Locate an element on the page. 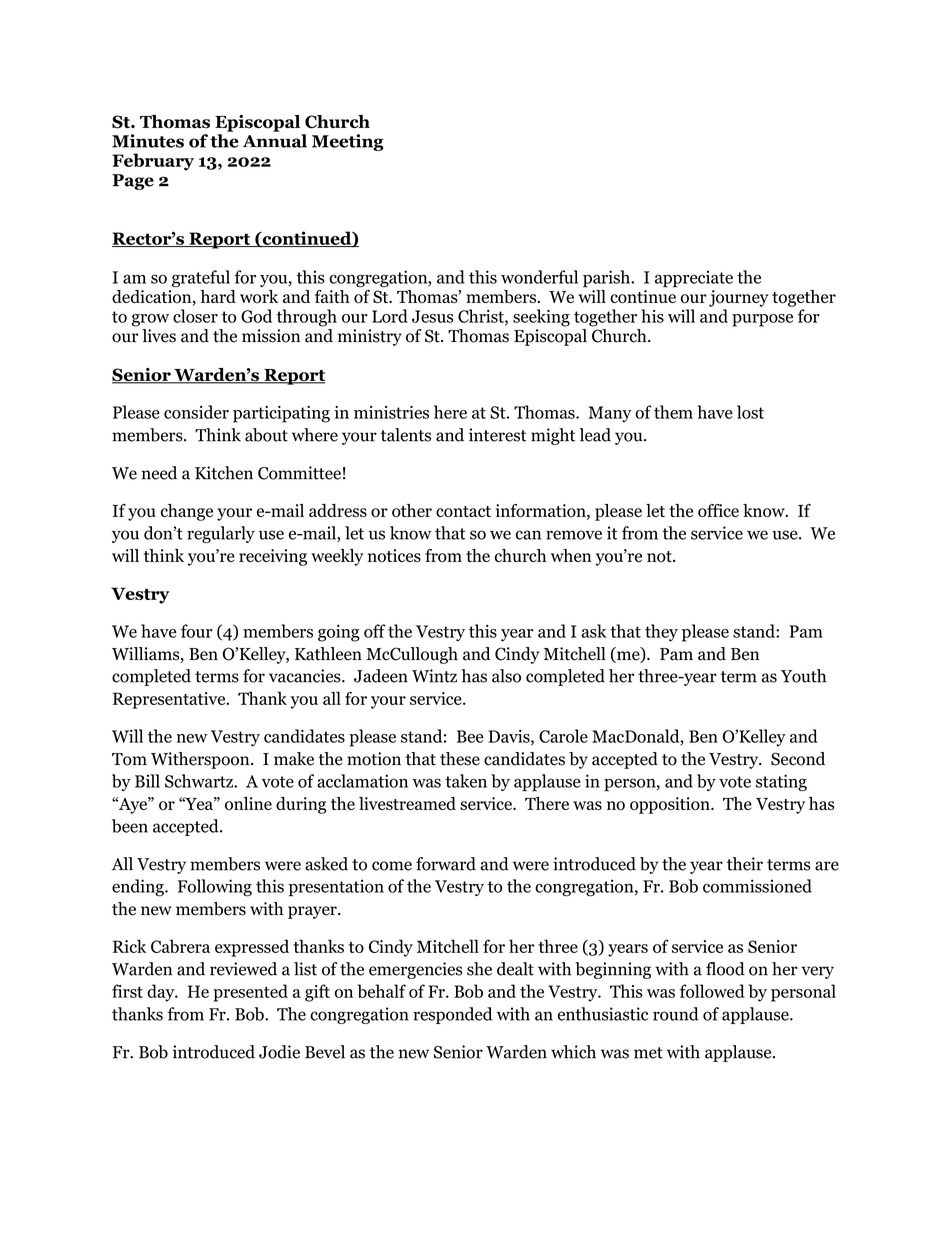 Image resolution: width=952 pixels, height=1233 pixels. lost is located at coordinates (750, 412).
